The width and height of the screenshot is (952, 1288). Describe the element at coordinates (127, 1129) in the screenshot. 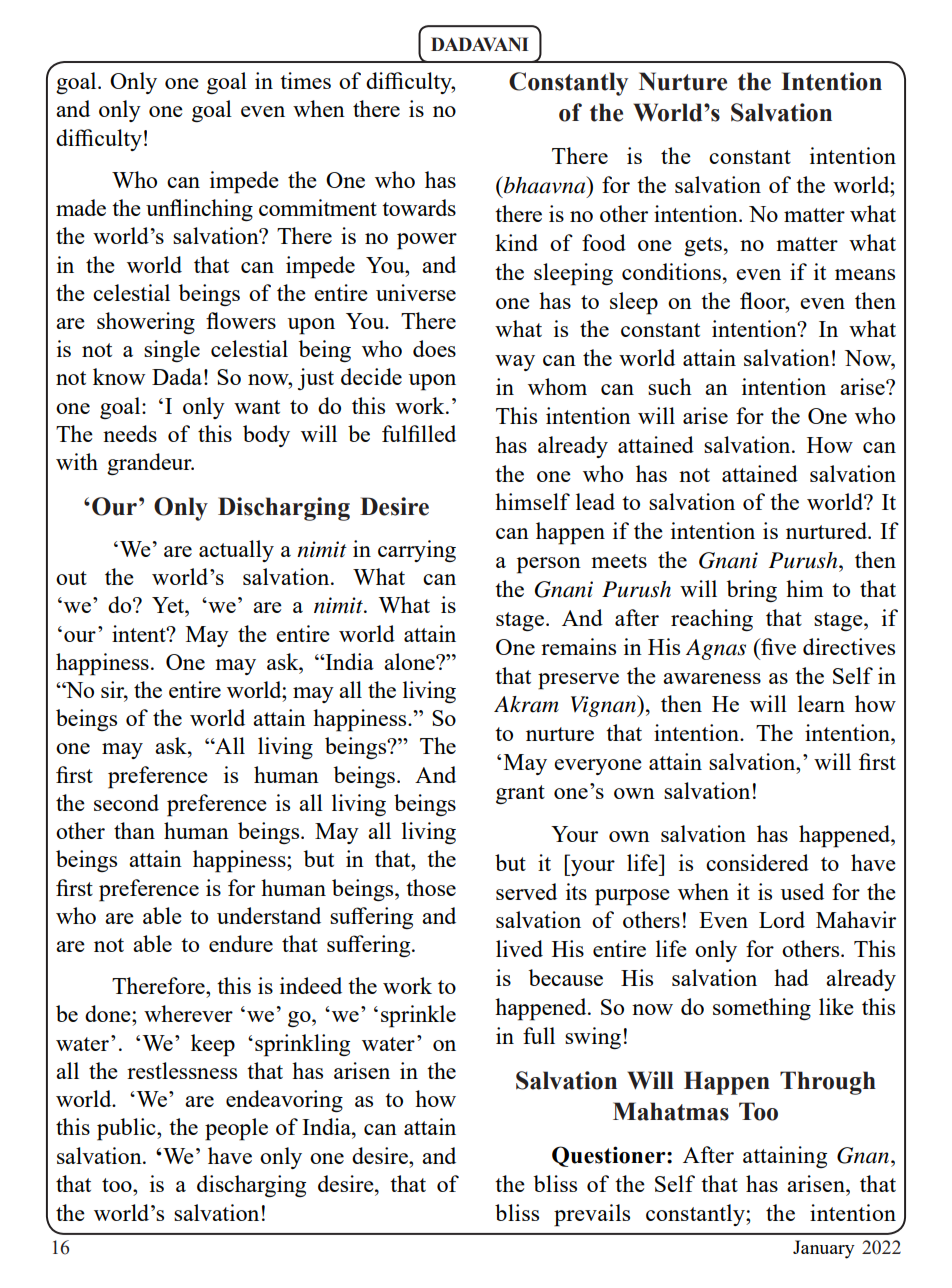

I see `public` at that location.
